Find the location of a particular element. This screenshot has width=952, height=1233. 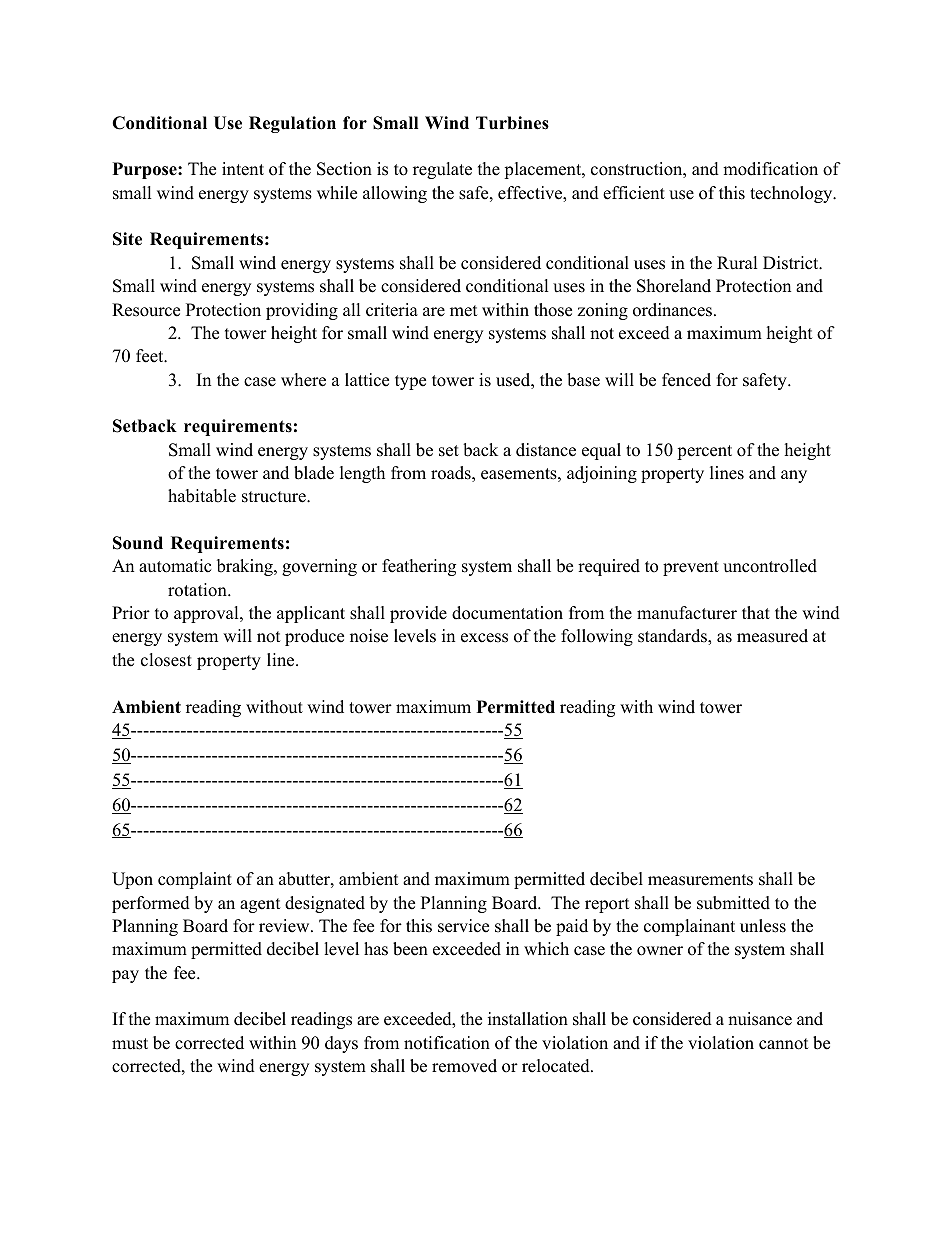

provide is located at coordinates (418, 614).
